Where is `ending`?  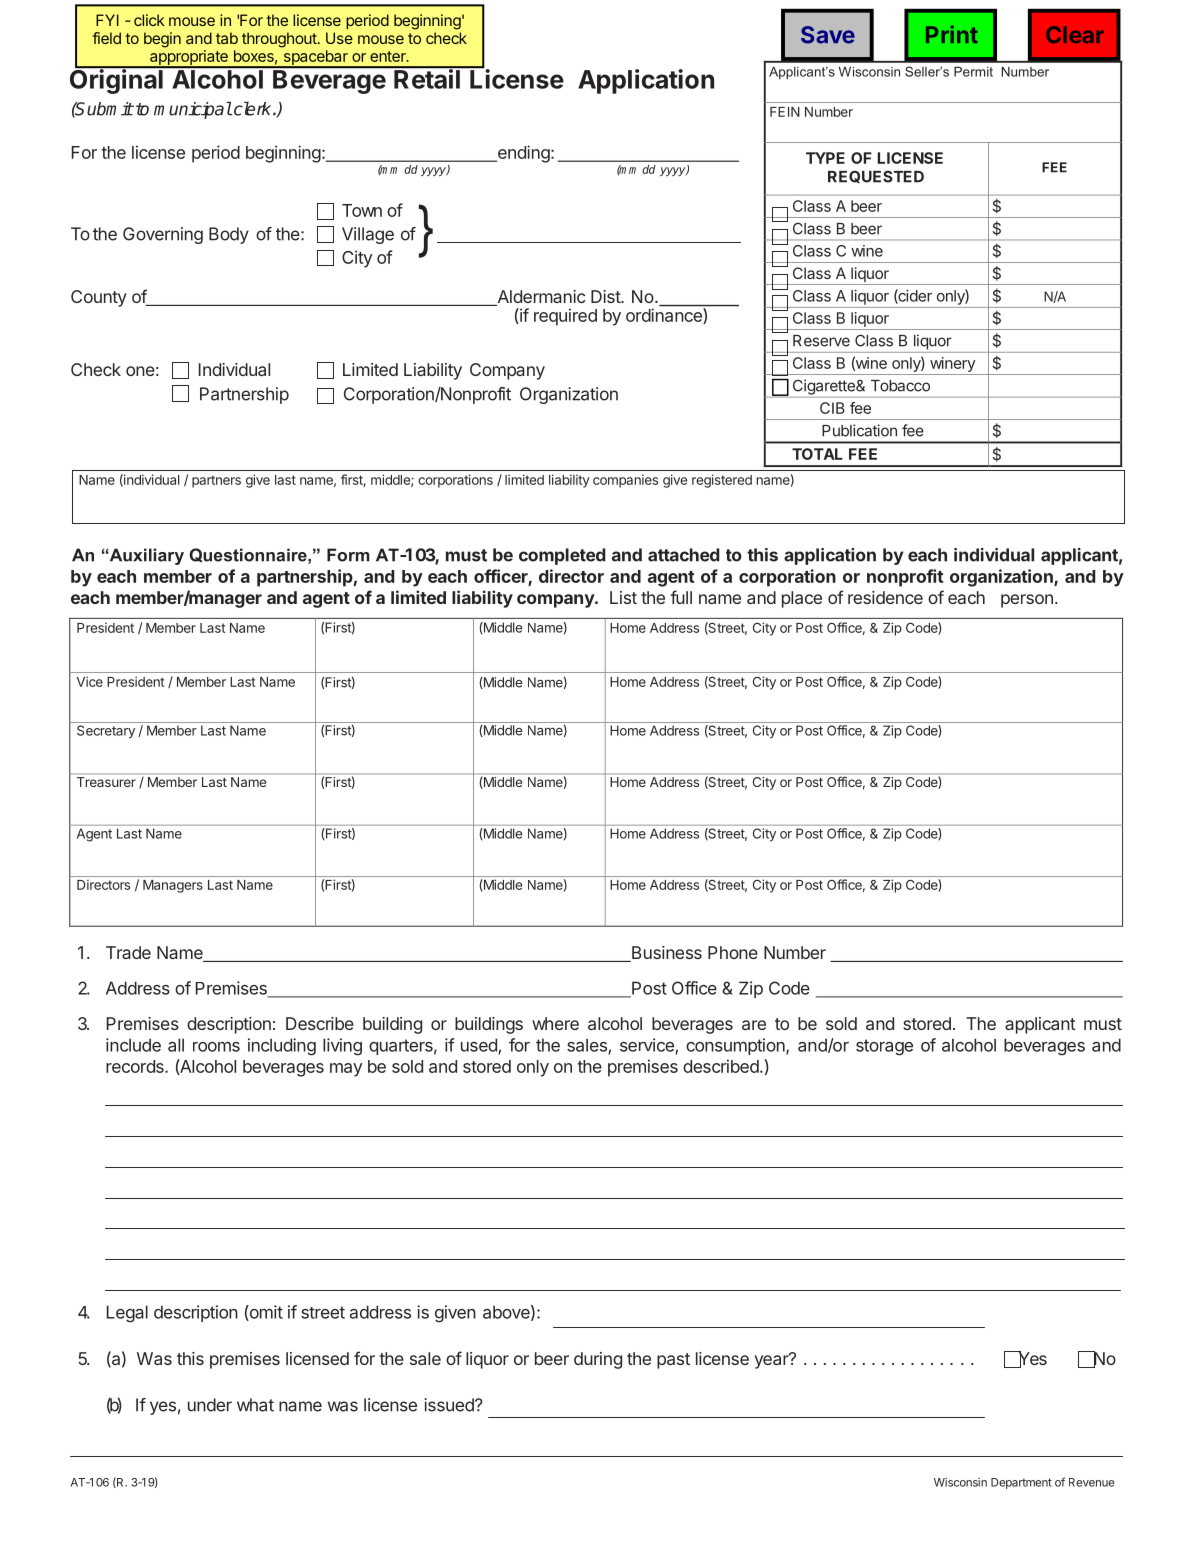 ending is located at coordinates (522, 154).
